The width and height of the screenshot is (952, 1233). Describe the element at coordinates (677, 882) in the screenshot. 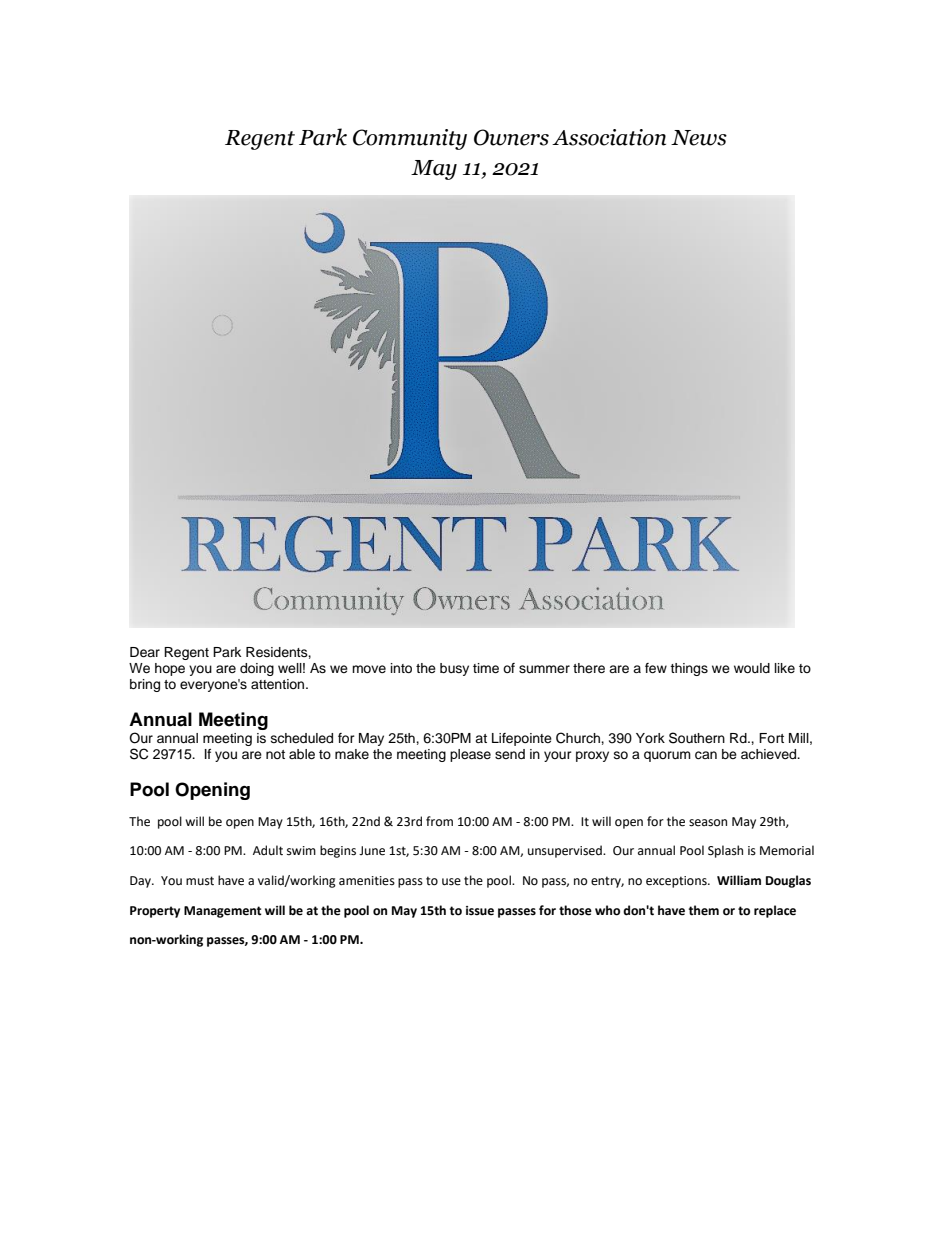

I see `exceptions` at that location.
